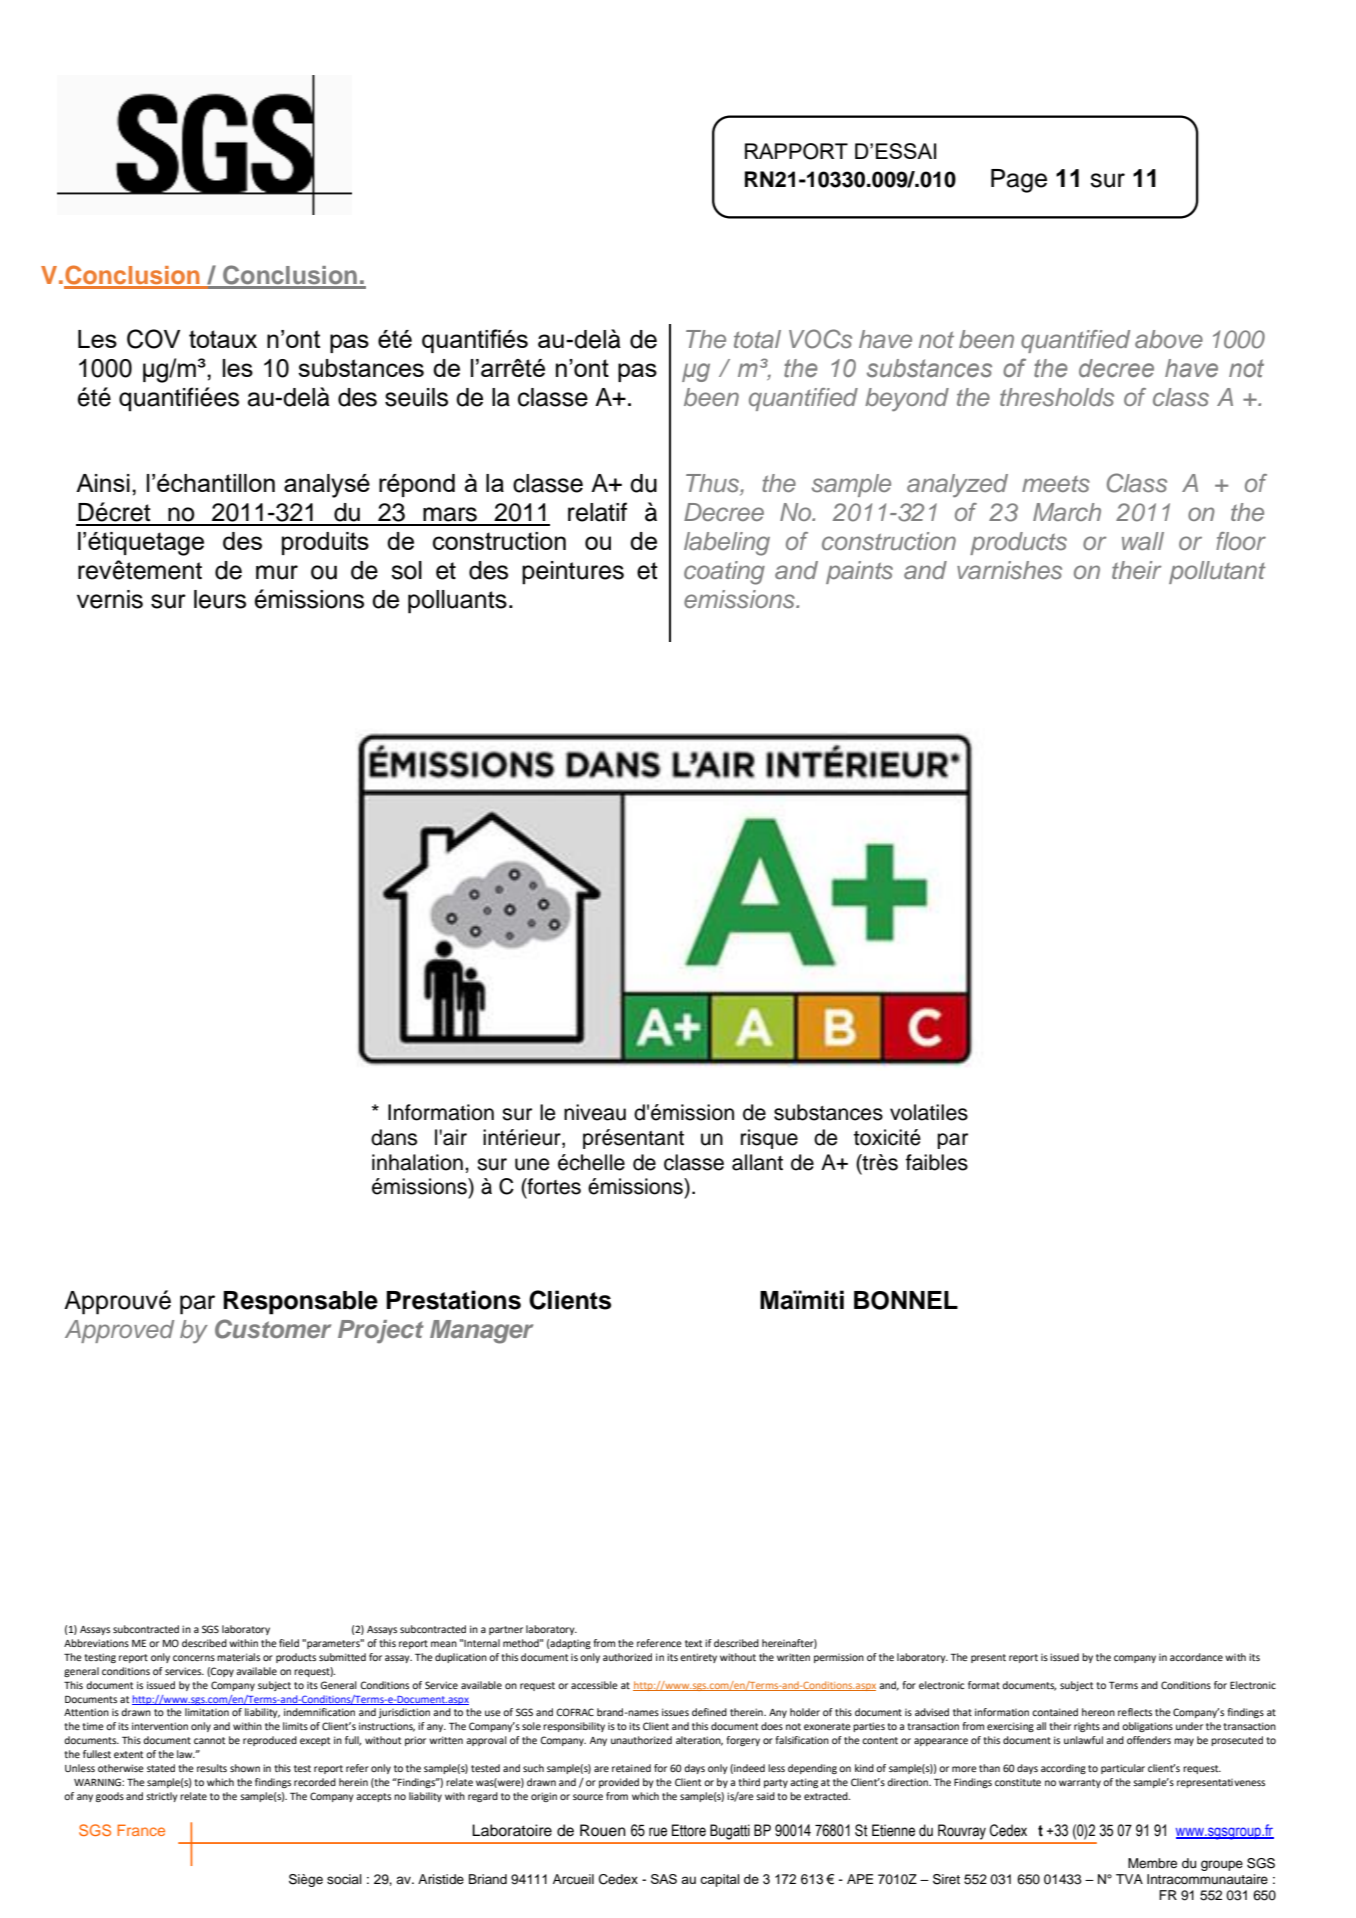 Image resolution: width=1356 pixels, height=1918 pixels. What do you see at coordinates (769, 1139) in the image?
I see `risque` at bounding box center [769, 1139].
